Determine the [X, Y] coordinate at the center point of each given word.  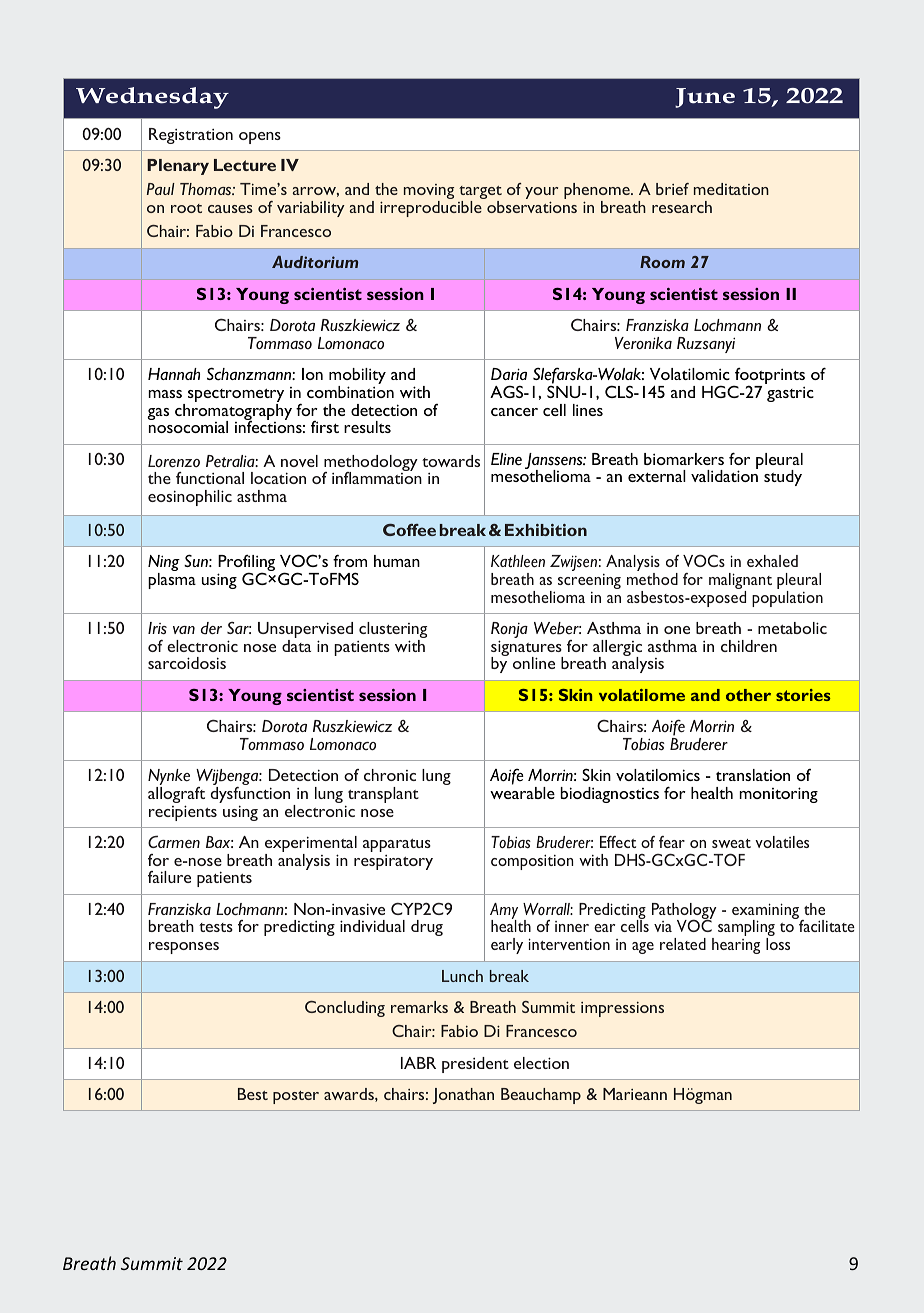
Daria [509, 374]
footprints [769, 377]
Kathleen [518, 561]
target [480, 194]
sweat [731, 843]
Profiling [246, 564]
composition [532, 862]
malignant [740, 582]
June [705, 98]
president [475, 1065]
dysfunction [250, 796]
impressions [622, 1009]
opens [260, 138]
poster [296, 1097]
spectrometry [236, 397]
